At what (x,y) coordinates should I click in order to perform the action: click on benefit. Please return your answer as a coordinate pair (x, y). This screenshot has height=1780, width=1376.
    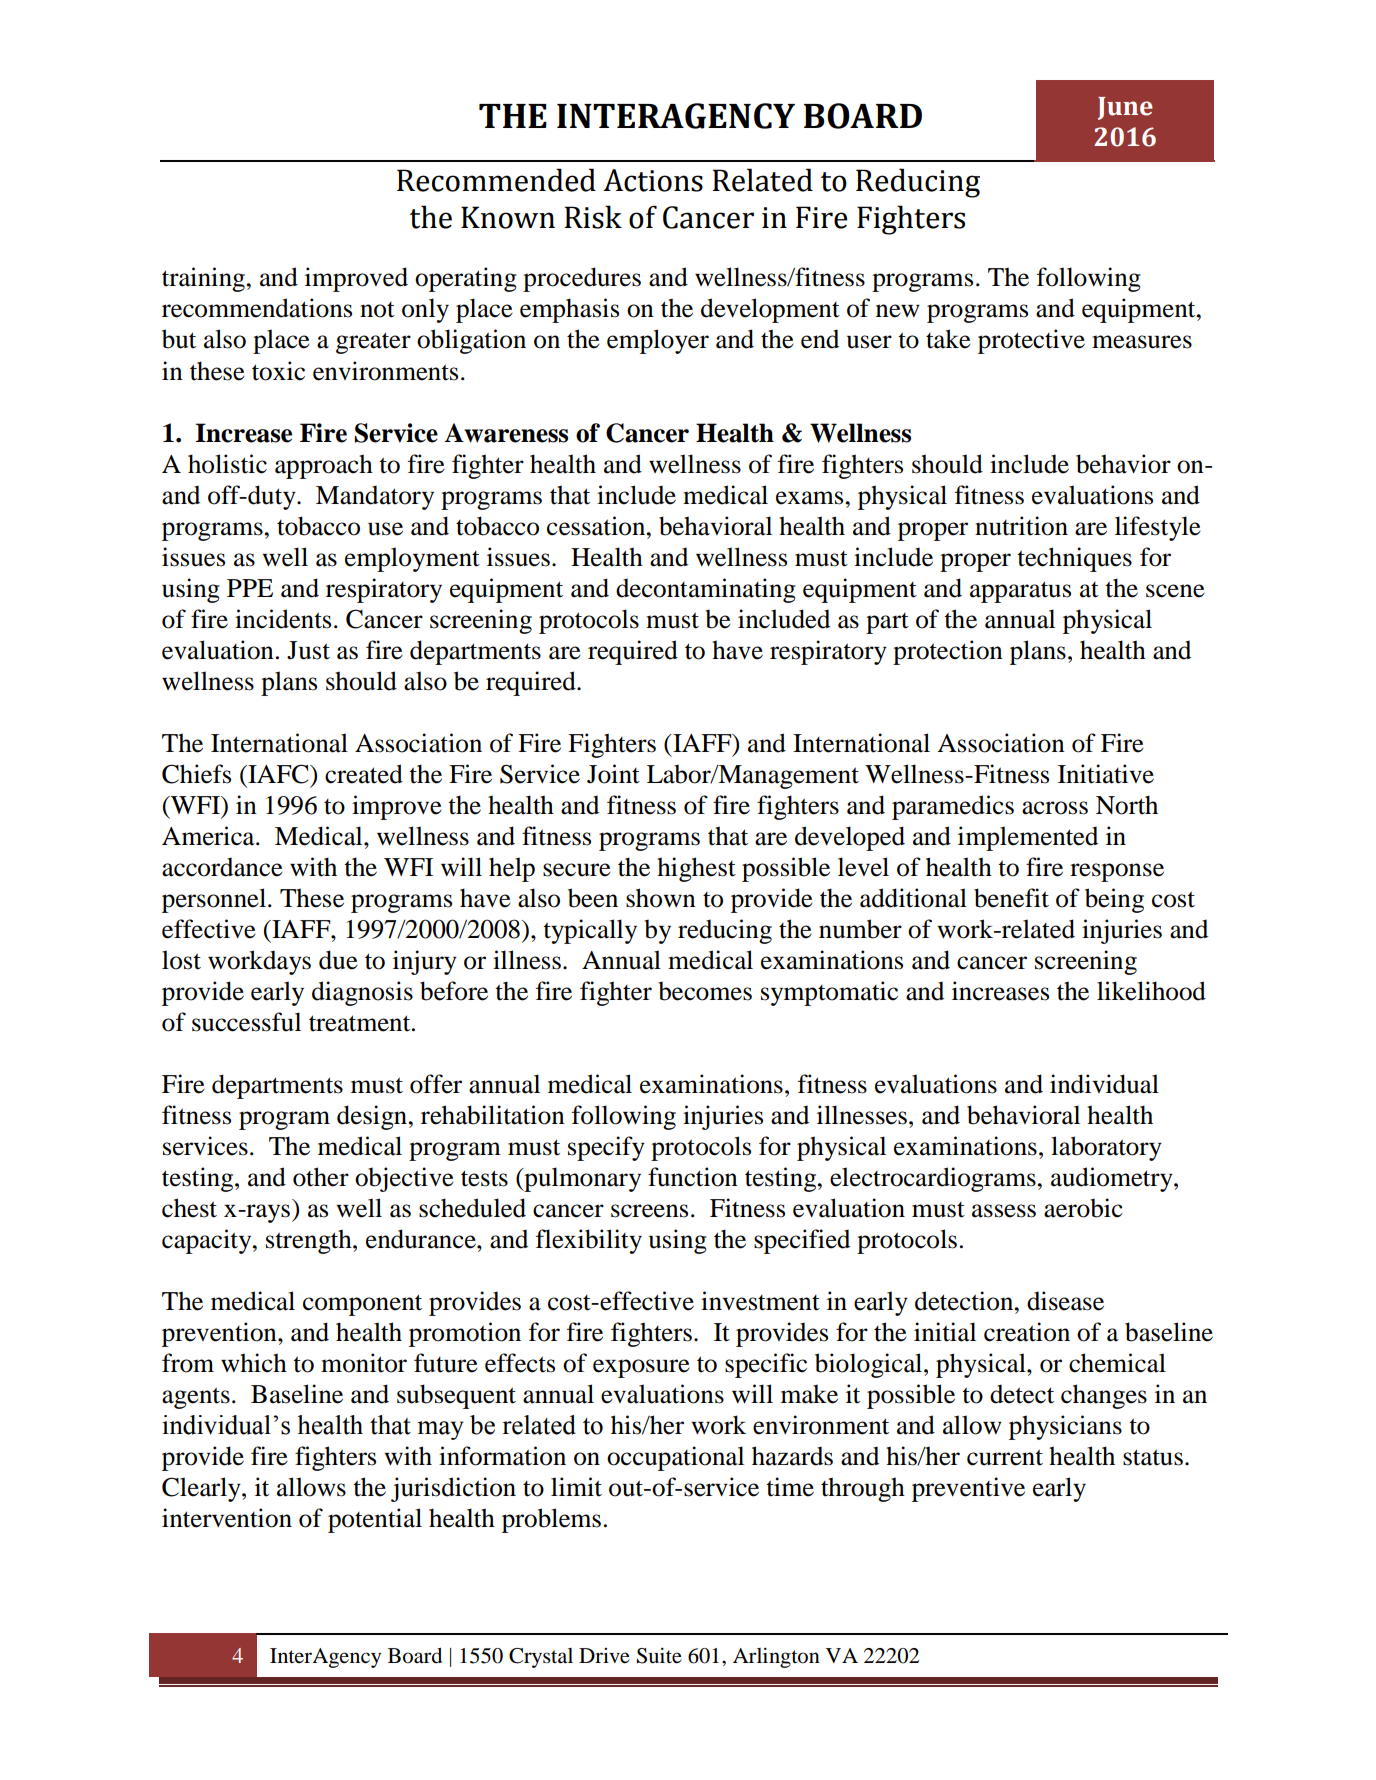
    Looking at the image, I should click on (1011, 898).
